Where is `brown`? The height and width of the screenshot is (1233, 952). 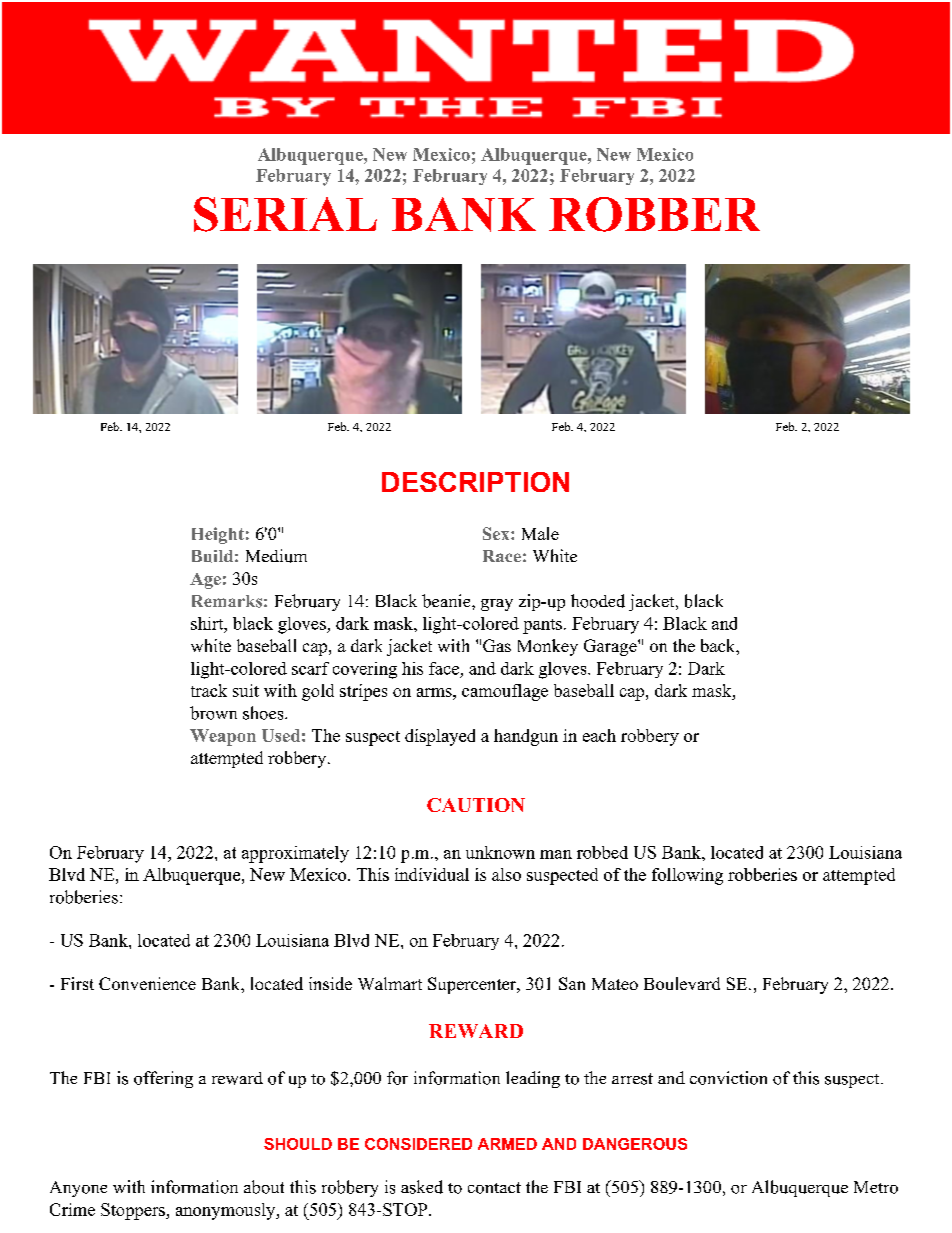
brown is located at coordinates (213, 713).
